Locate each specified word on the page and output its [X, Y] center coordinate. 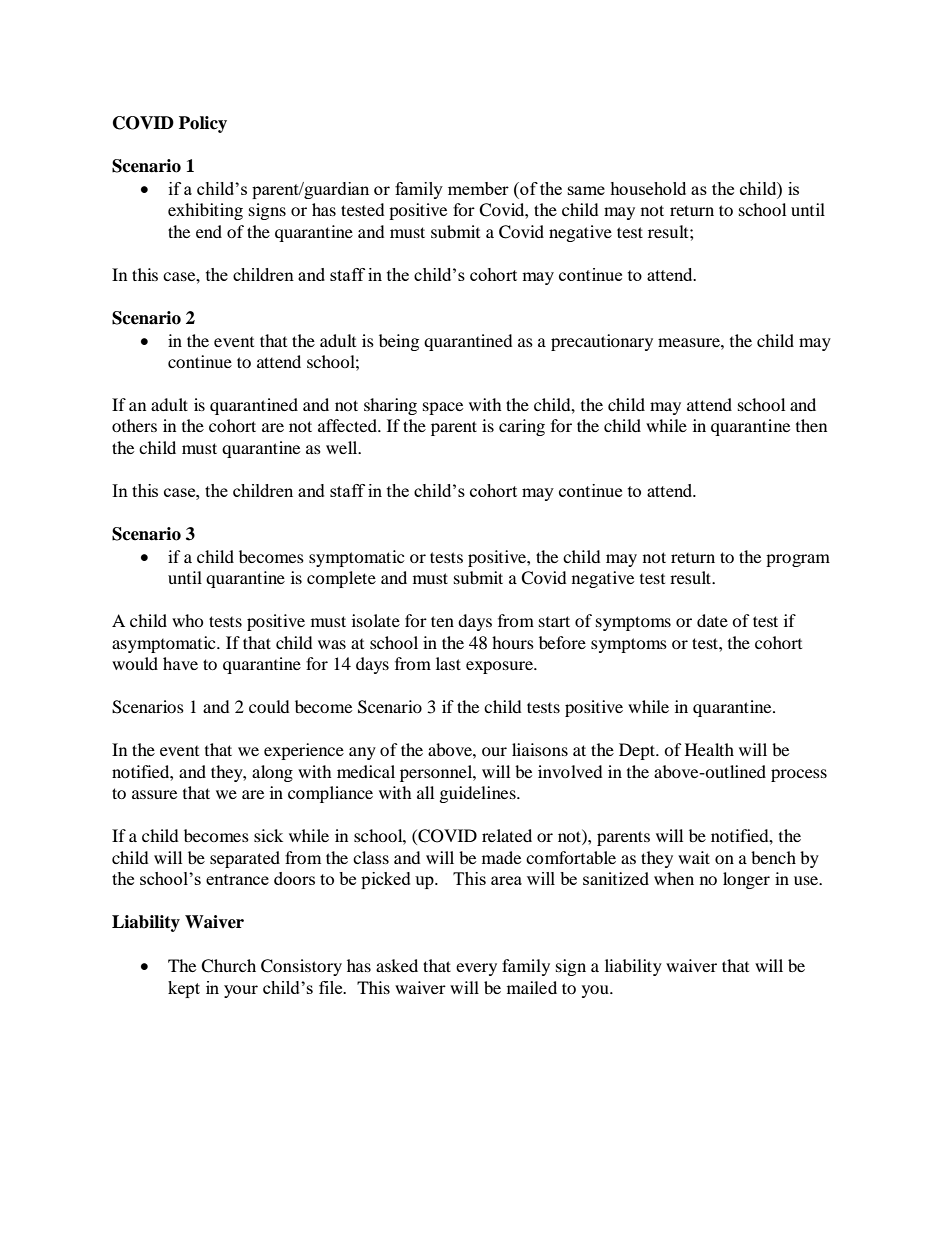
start [554, 621]
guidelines [479, 794]
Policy [203, 124]
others [134, 425]
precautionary [602, 342]
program [798, 560]
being [399, 342]
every [476, 969]
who [188, 620]
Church [228, 966]
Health [709, 749]
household [648, 188]
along [272, 773]
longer [746, 880]
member [478, 188]
